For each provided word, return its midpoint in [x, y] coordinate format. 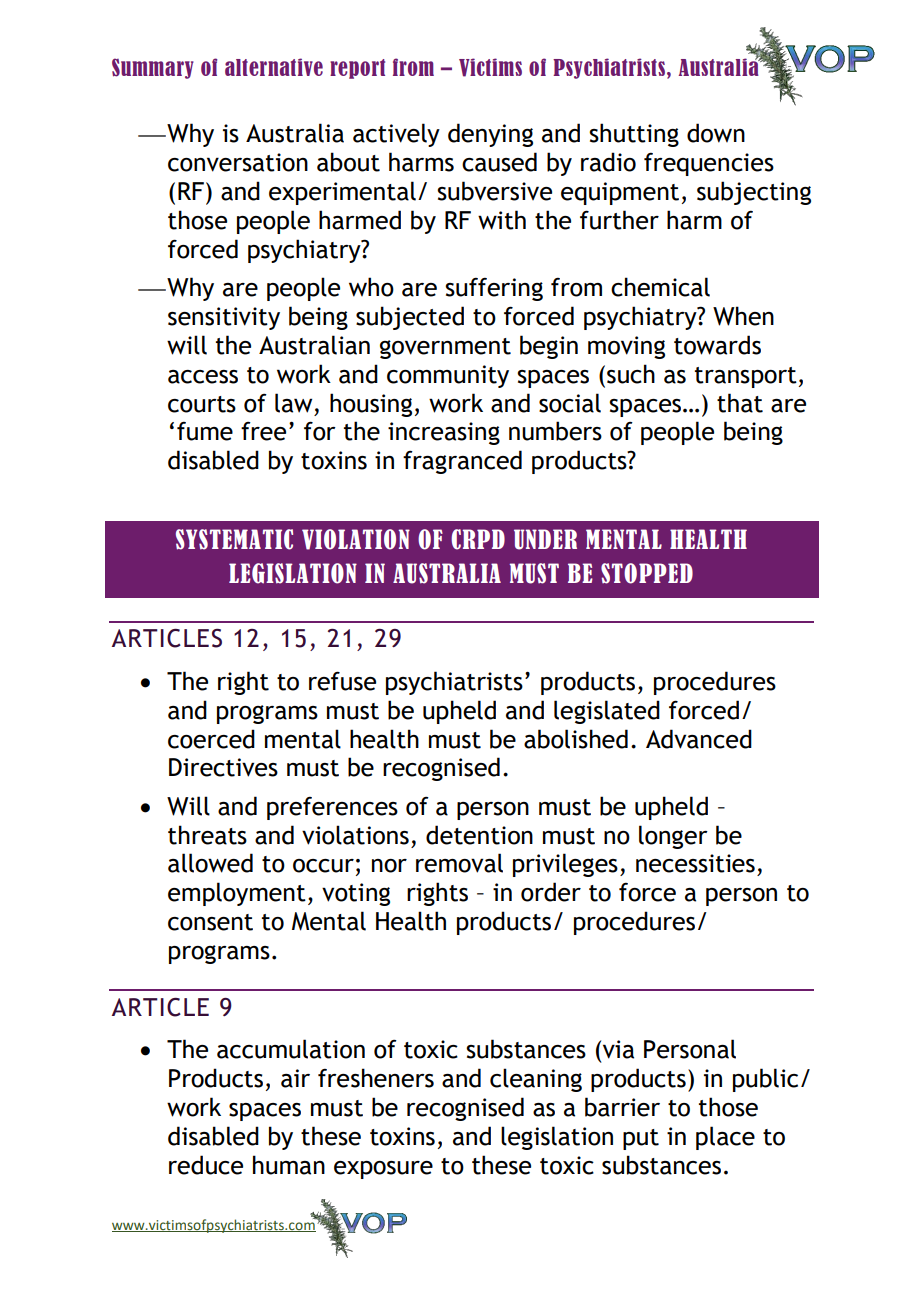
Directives [223, 767]
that [740, 403]
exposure [383, 1170]
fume [205, 431]
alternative [274, 67]
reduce [206, 1165]
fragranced [462, 462]
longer [673, 837]
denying [490, 135]
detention [479, 835]
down [716, 133]
